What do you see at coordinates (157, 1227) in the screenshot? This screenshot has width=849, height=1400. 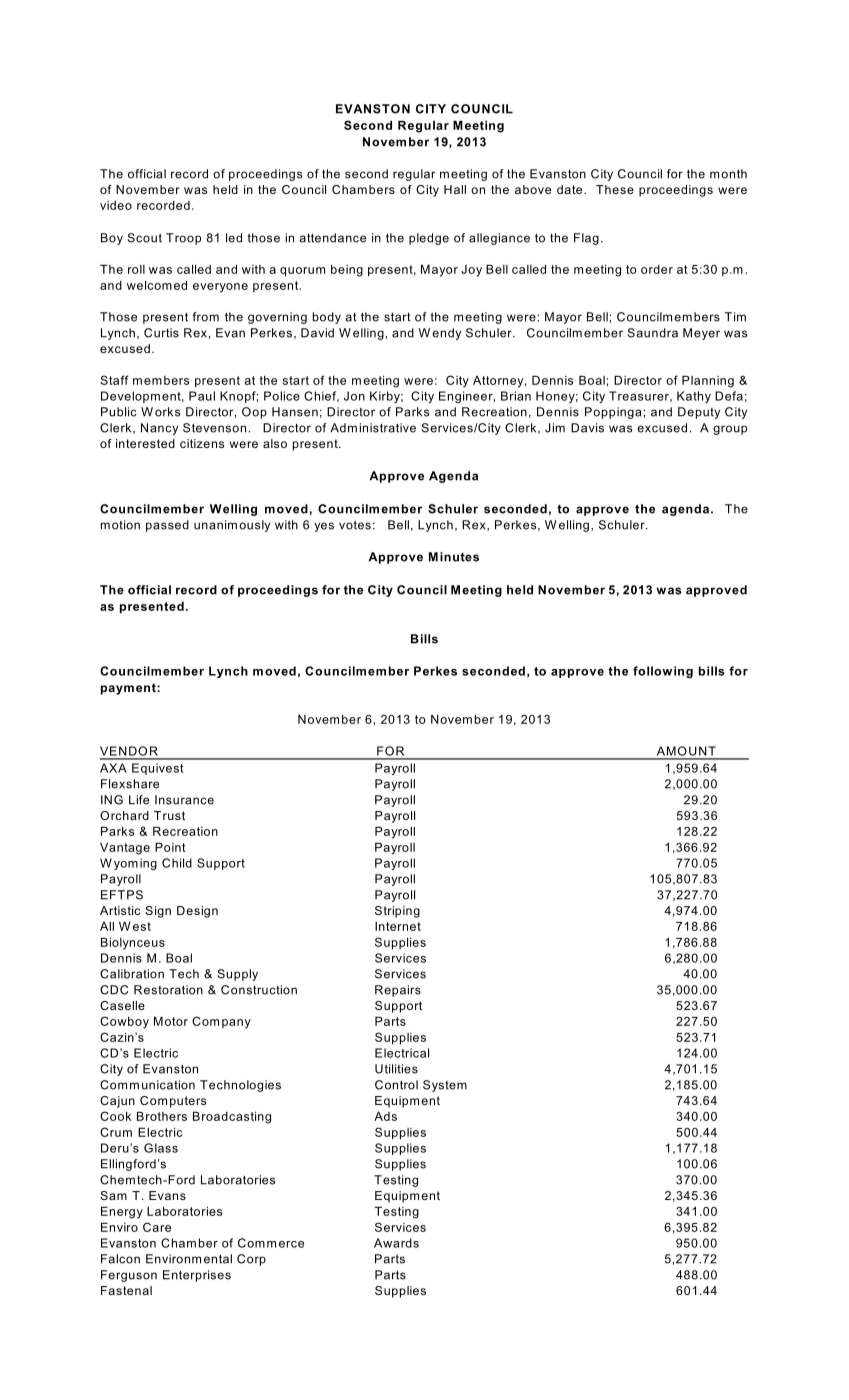 I see `Care` at bounding box center [157, 1227].
